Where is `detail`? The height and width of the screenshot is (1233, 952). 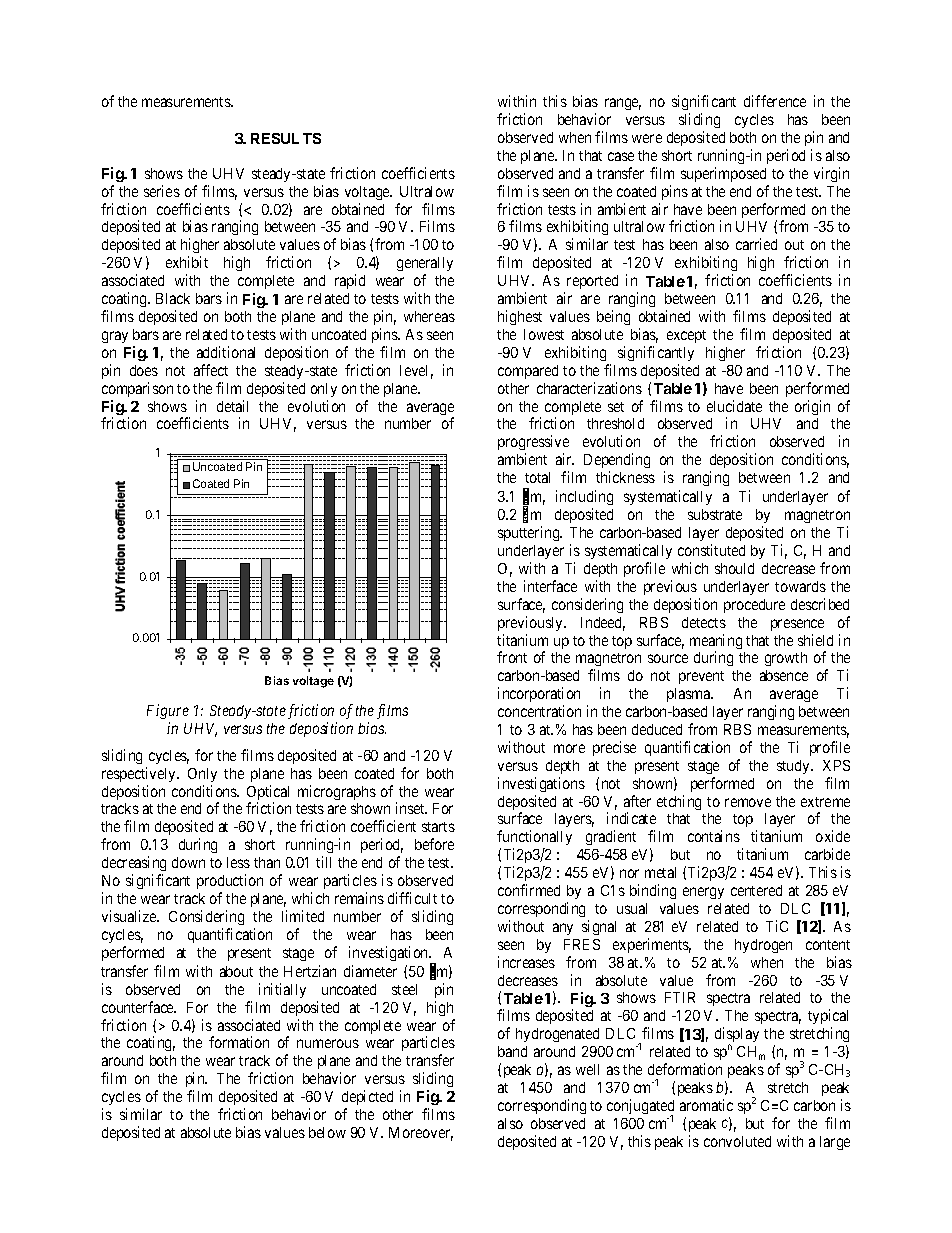 detail is located at coordinates (232, 406).
